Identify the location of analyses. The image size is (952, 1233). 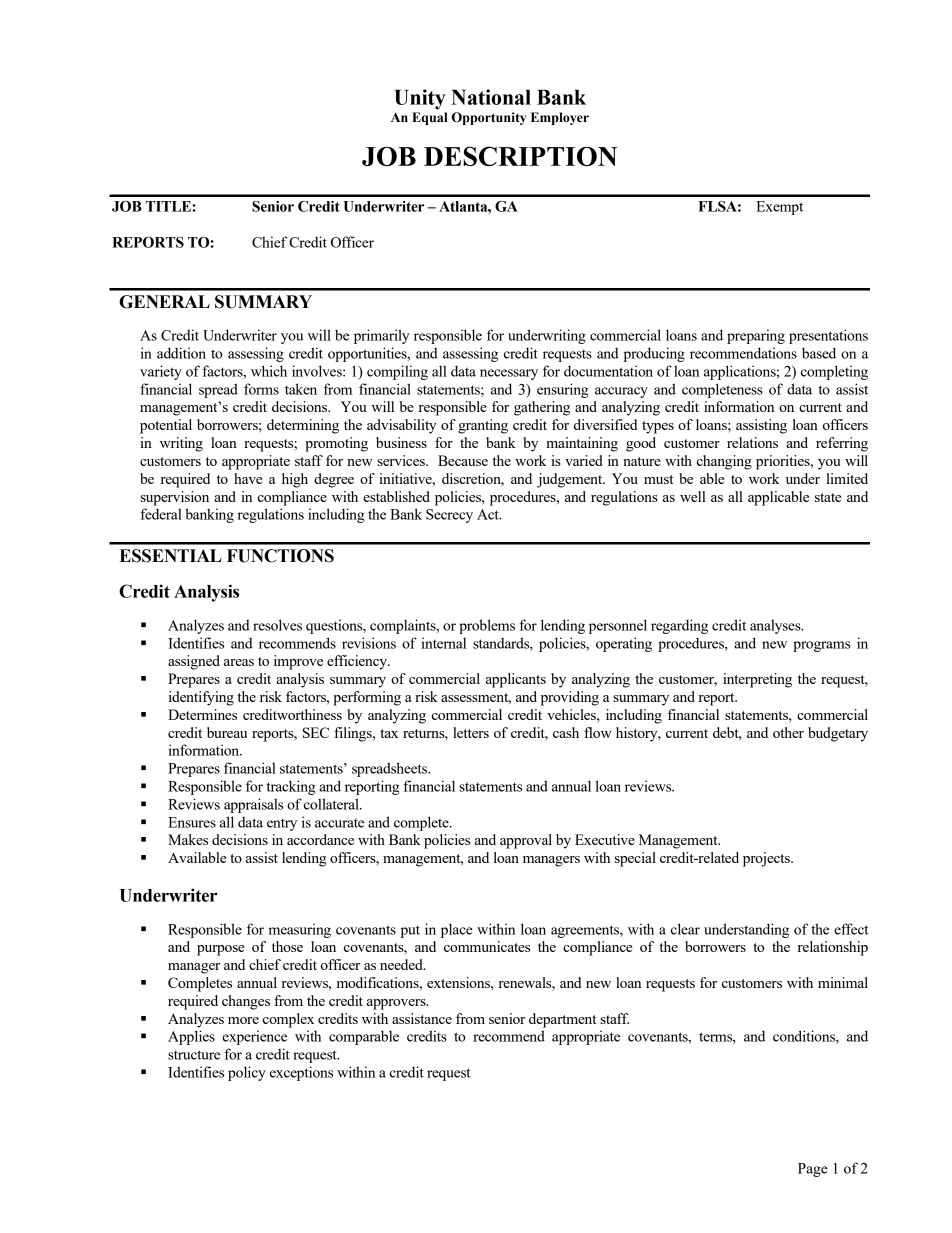
(776, 626).
